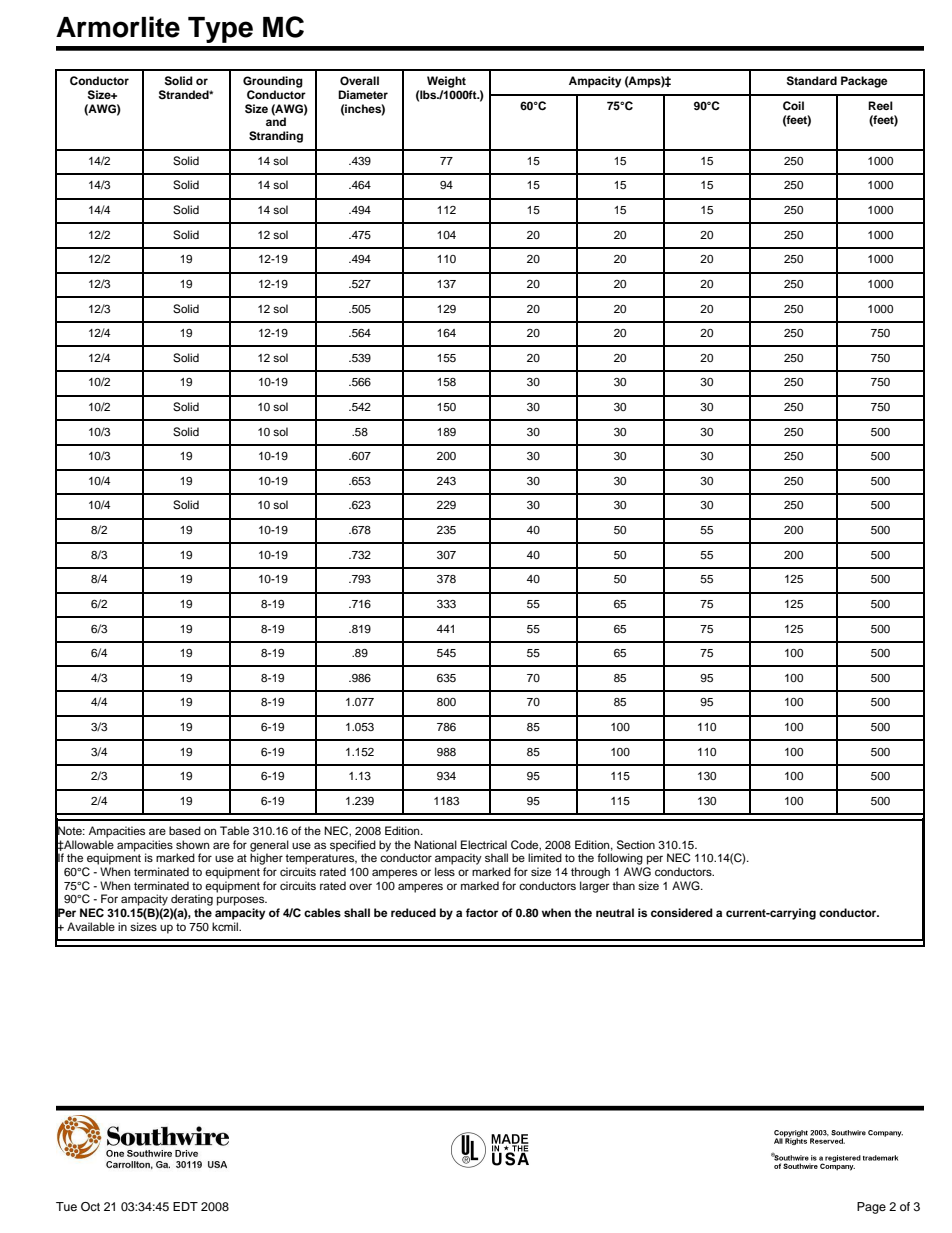 The image size is (952, 1233). I want to click on based, so click(185, 830).
